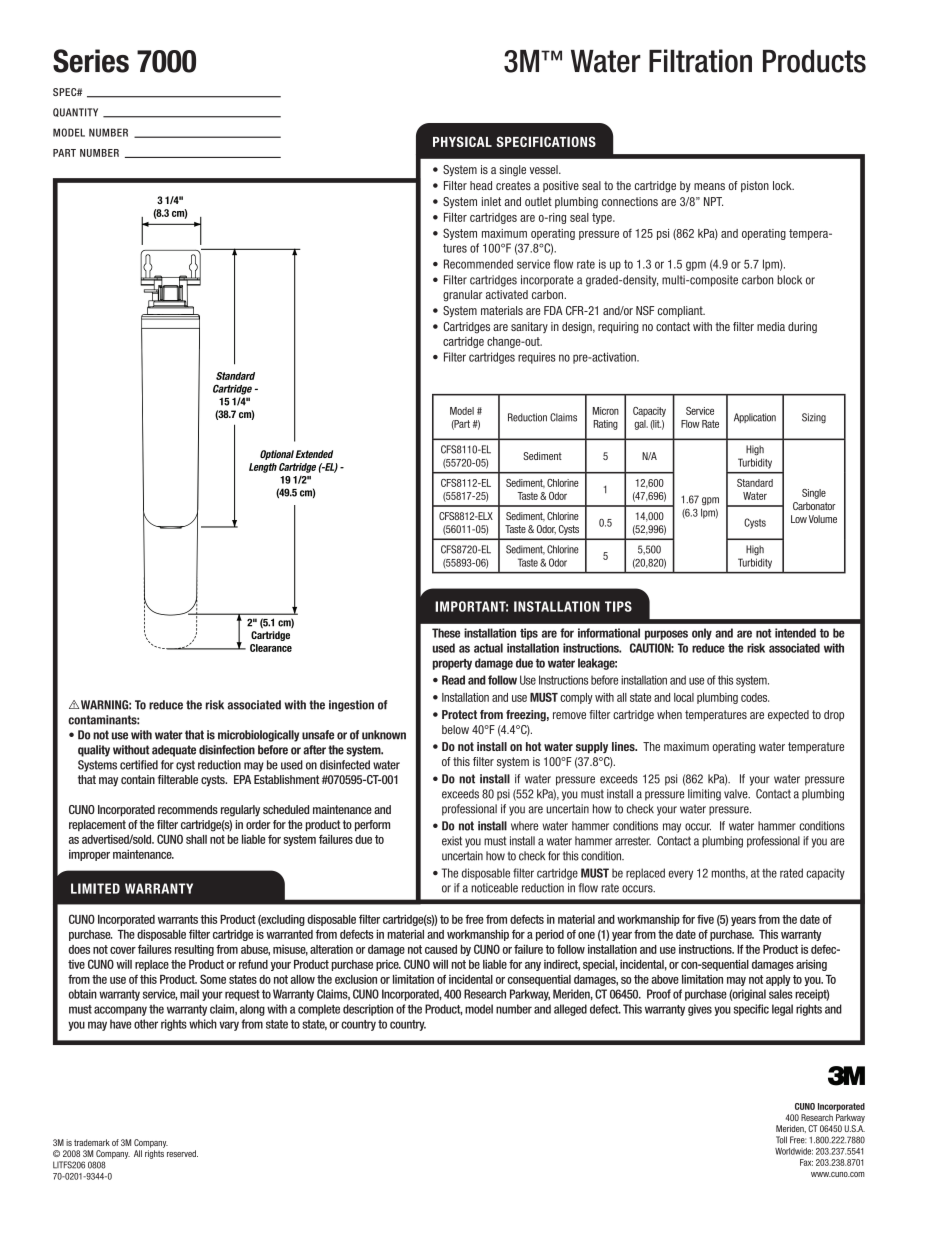 The image size is (952, 1233). What do you see at coordinates (702, 634) in the page?
I see `only` at bounding box center [702, 634].
